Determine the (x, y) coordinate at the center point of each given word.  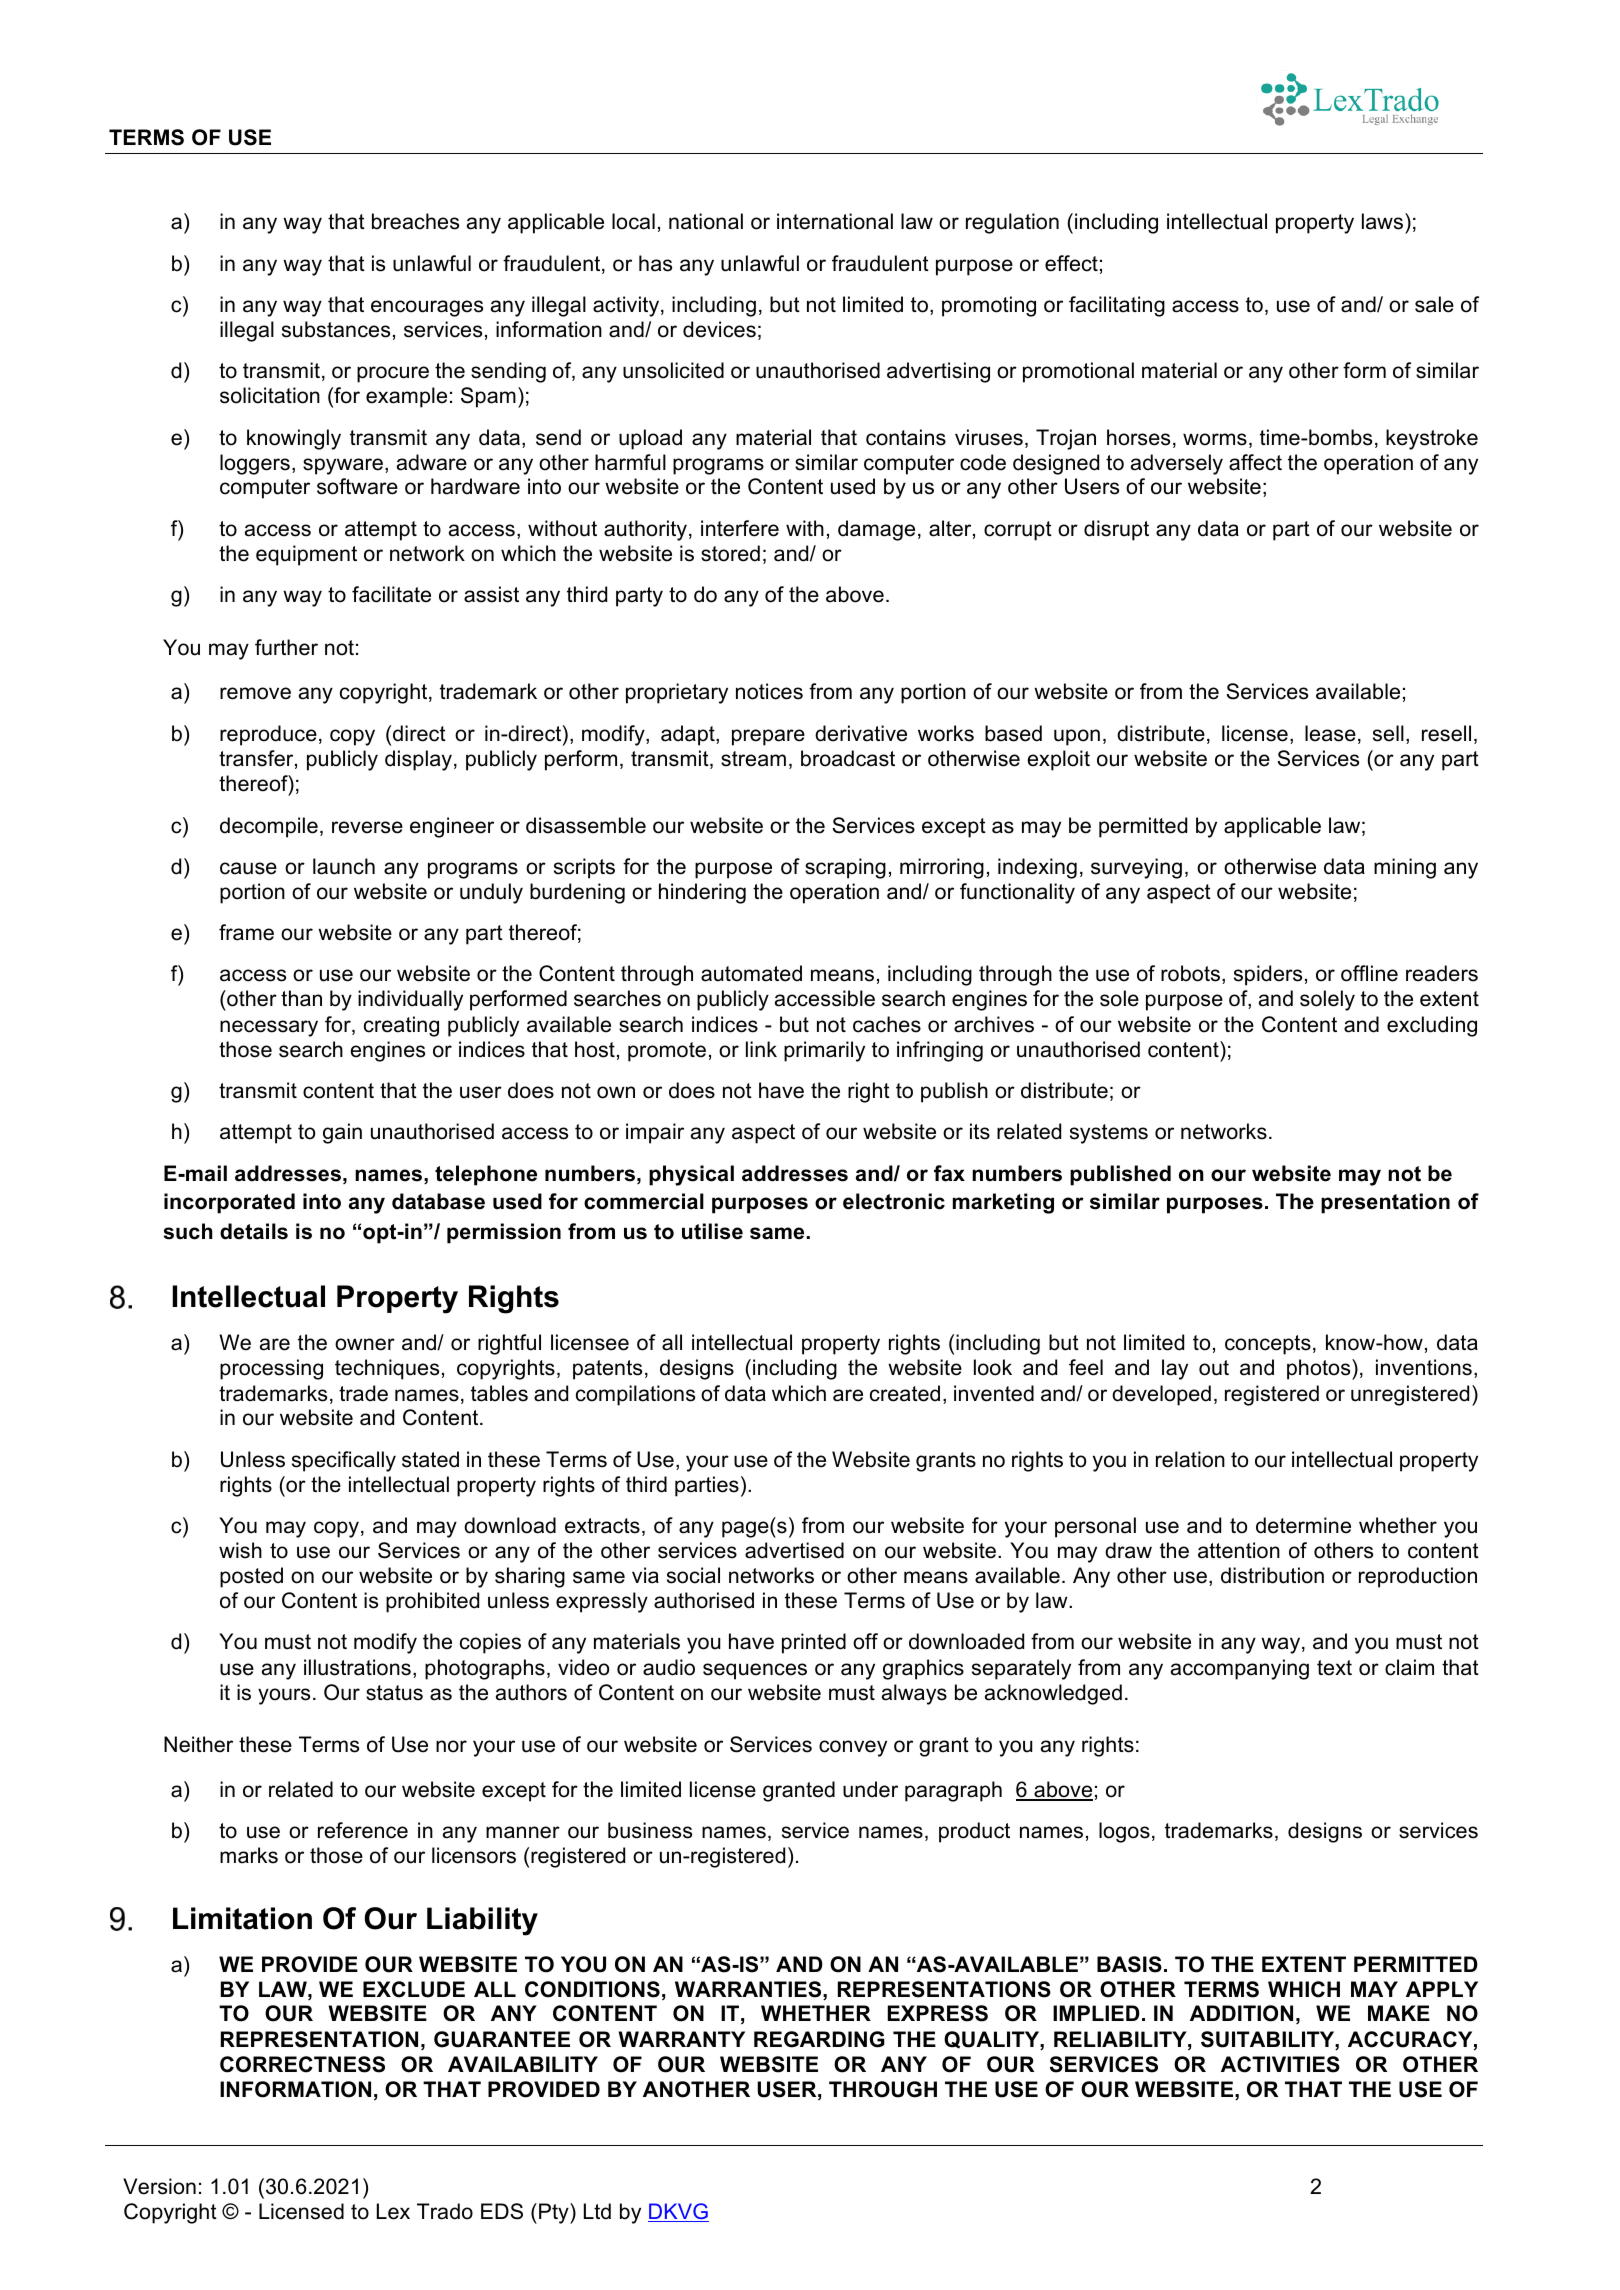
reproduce (268, 735)
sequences (755, 1671)
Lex (393, 2211)
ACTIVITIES (1280, 2064)
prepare (768, 737)
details (254, 1231)
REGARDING (819, 2039)
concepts (1268, 1345)
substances (336, 329)
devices (719, 329)
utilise (712, 1231)
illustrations (357, 1667)
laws (1384, 221)
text (1334, 1668)
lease (1330, 733)
